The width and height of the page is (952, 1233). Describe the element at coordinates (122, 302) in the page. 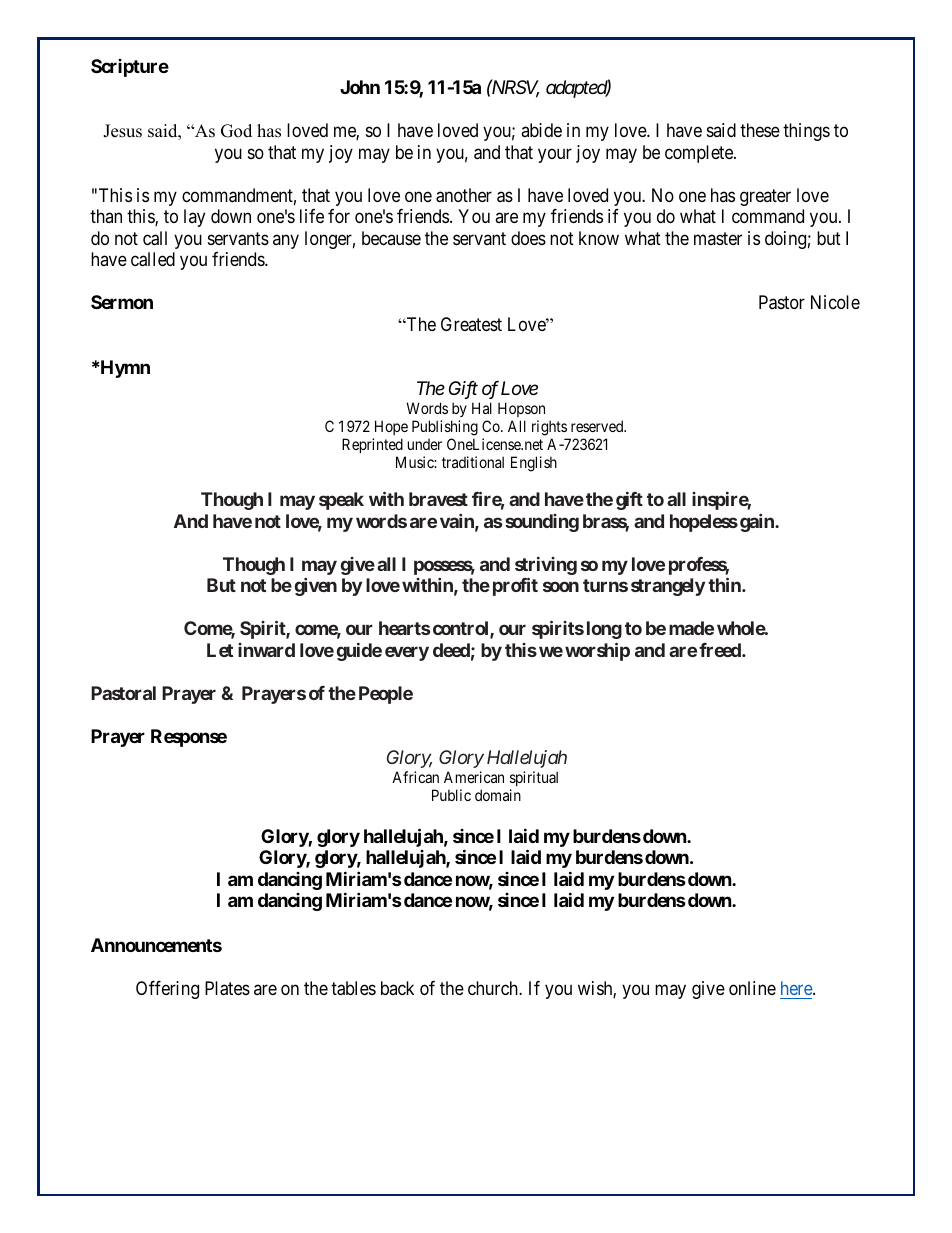

I see `Sermon` at that location.
